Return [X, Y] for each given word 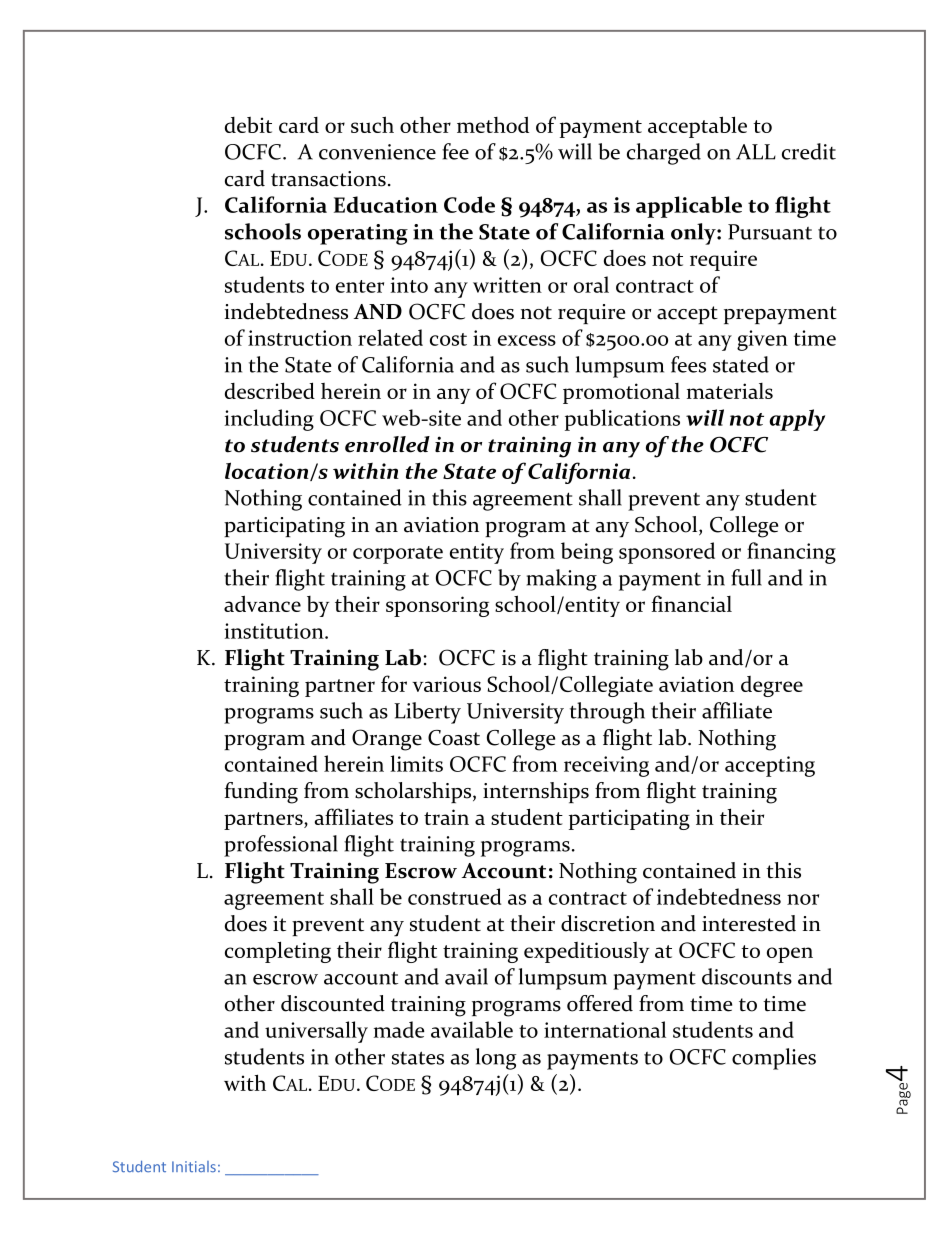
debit [248, 125]
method [493, 124]
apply [797, 420]
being [587, 553]
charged [664, 154]
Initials [194, 1167]
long [496, 1059]
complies [774, 1059]
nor [803, 899]
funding [261, 793]
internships [536, 792]
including [269, 420]
